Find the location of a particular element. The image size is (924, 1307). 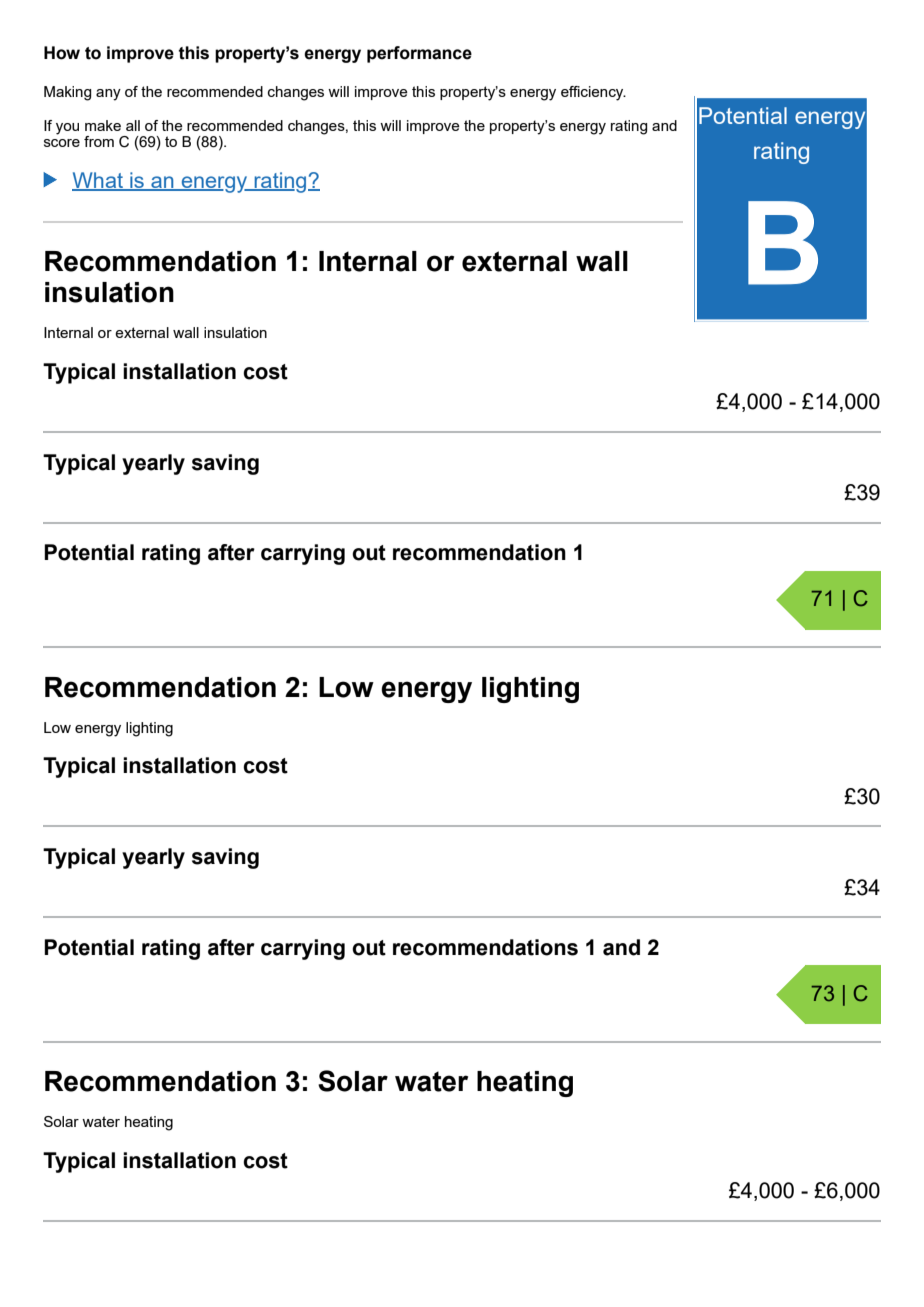

any is located at coordinates (108, 95).
